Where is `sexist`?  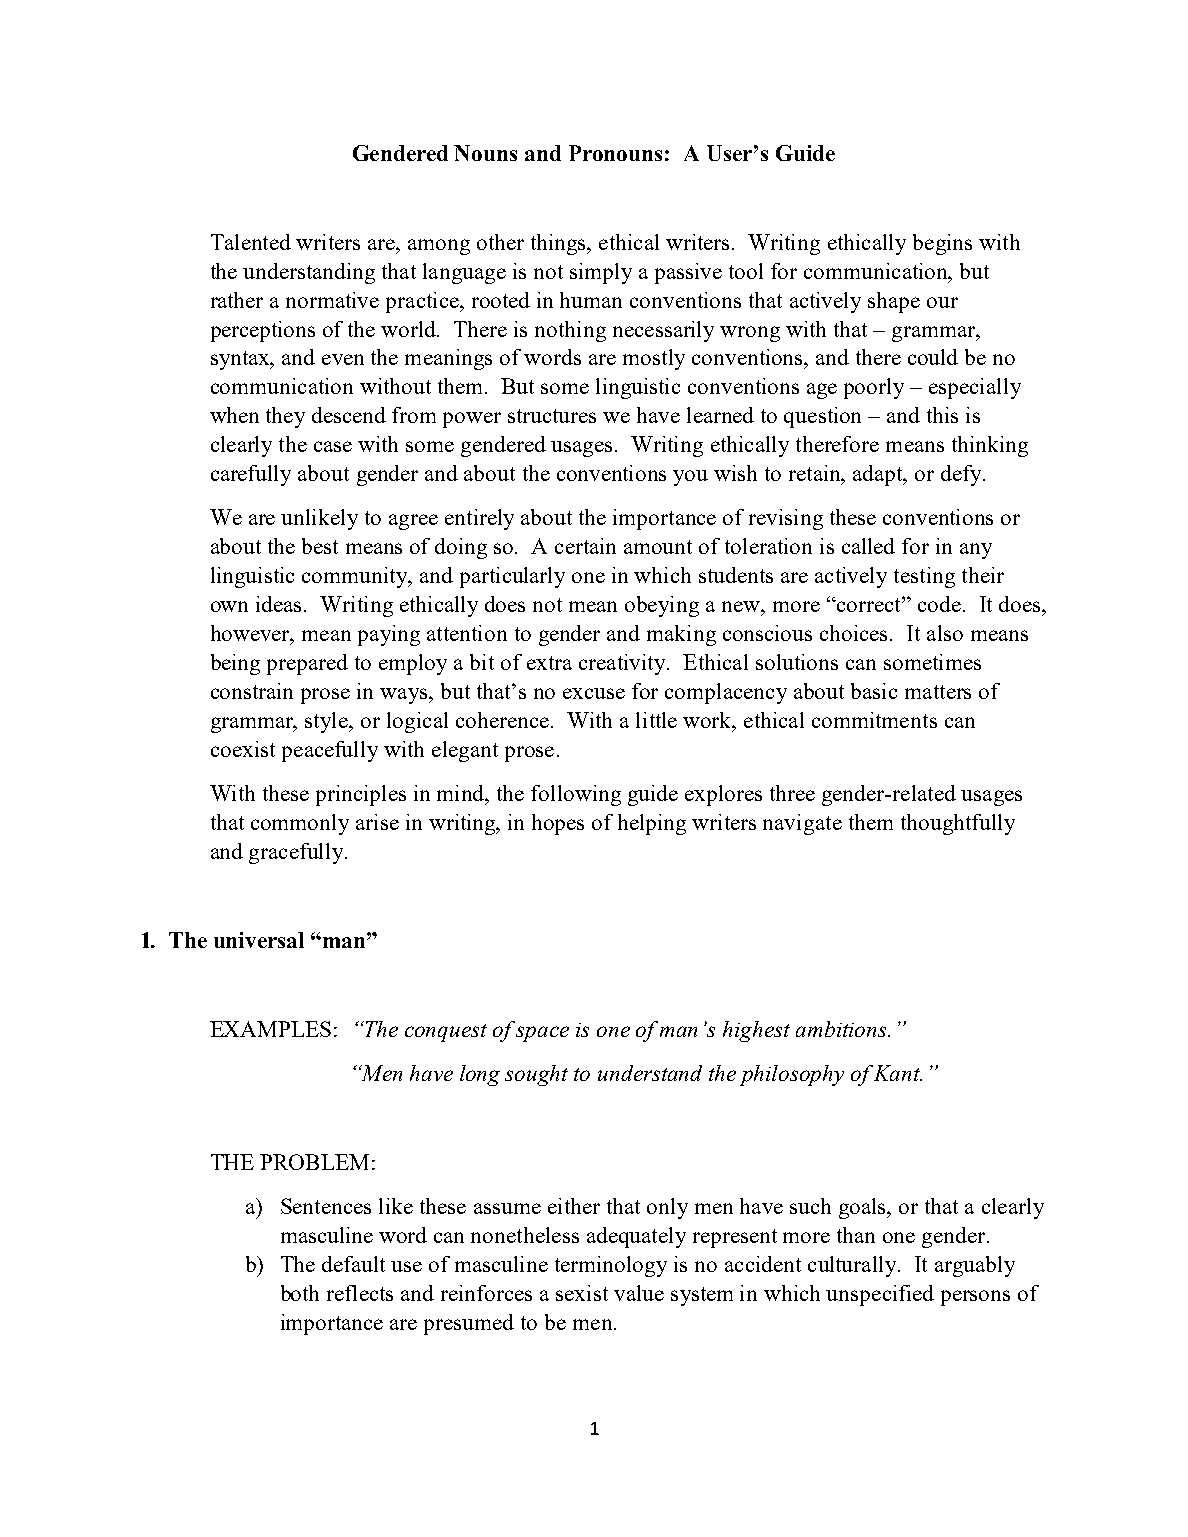
sexist is located at coordinates (582, 1293).
